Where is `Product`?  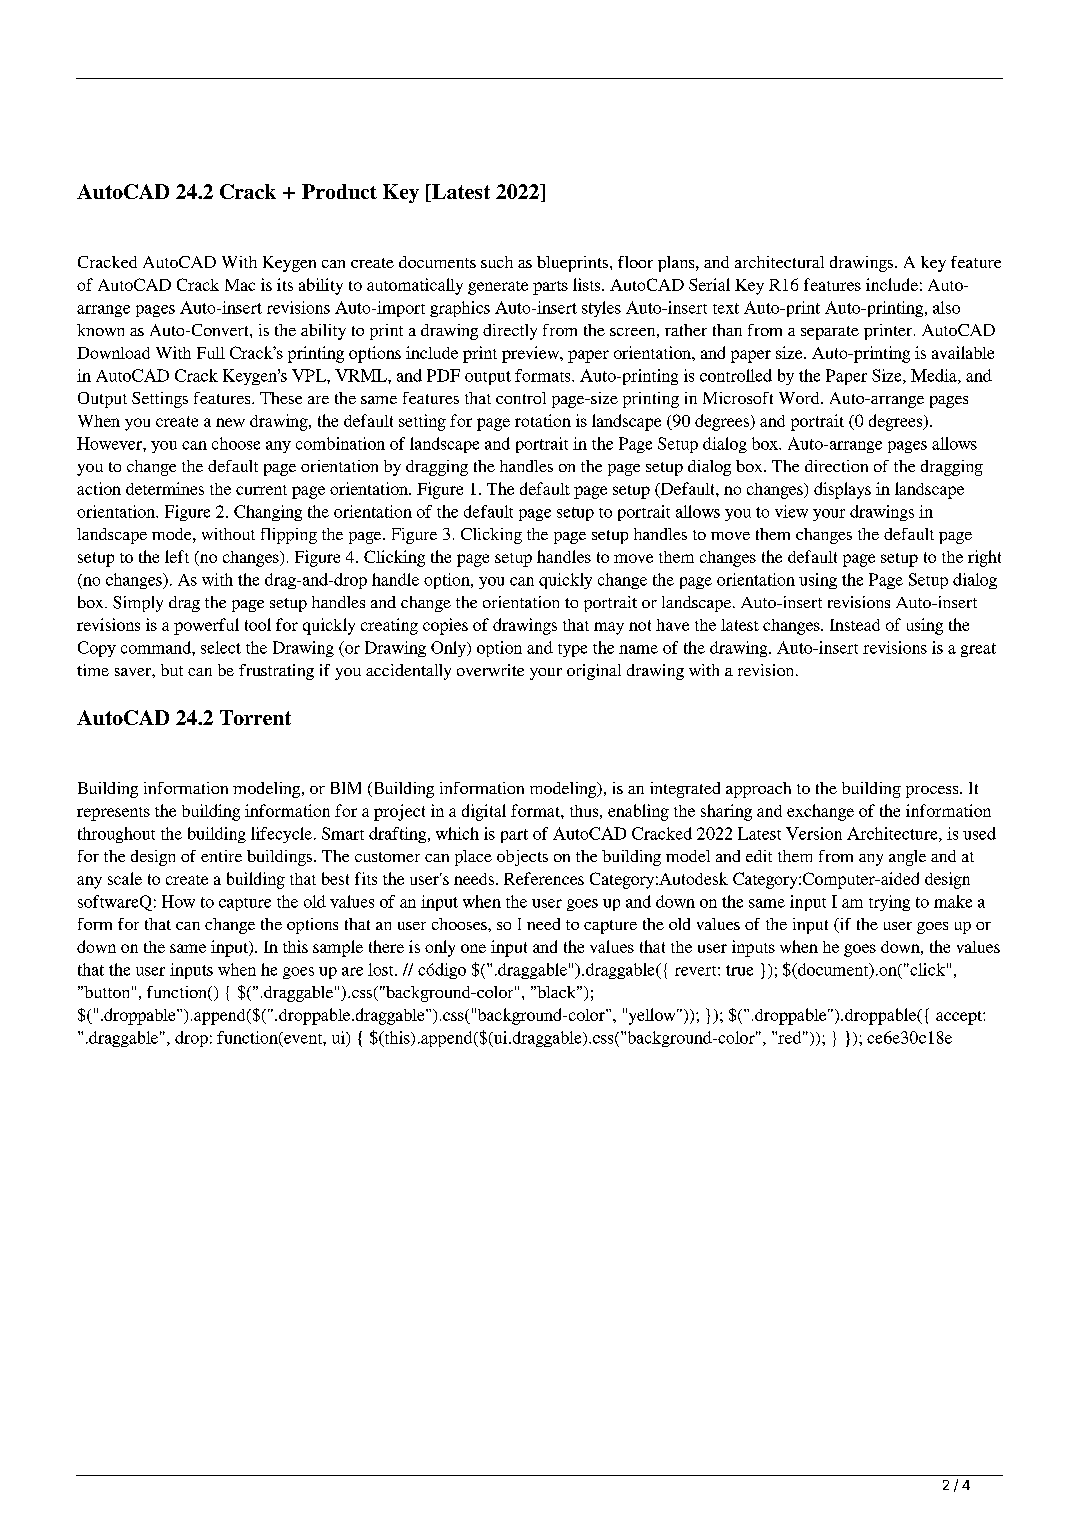 Product is located at coordinates (339, 191).
